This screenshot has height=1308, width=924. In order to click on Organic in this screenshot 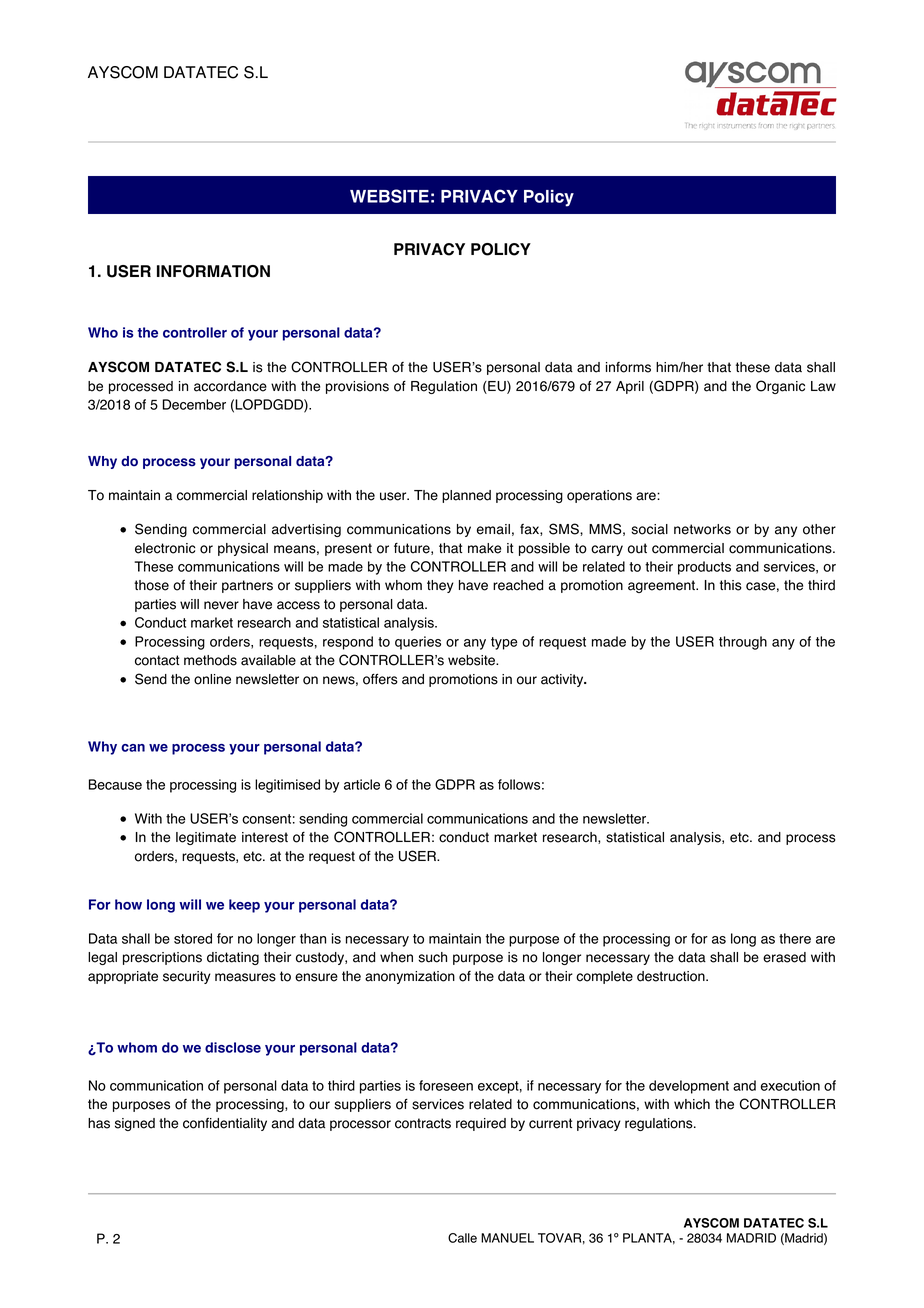, I will do `click(780, 387)`.
